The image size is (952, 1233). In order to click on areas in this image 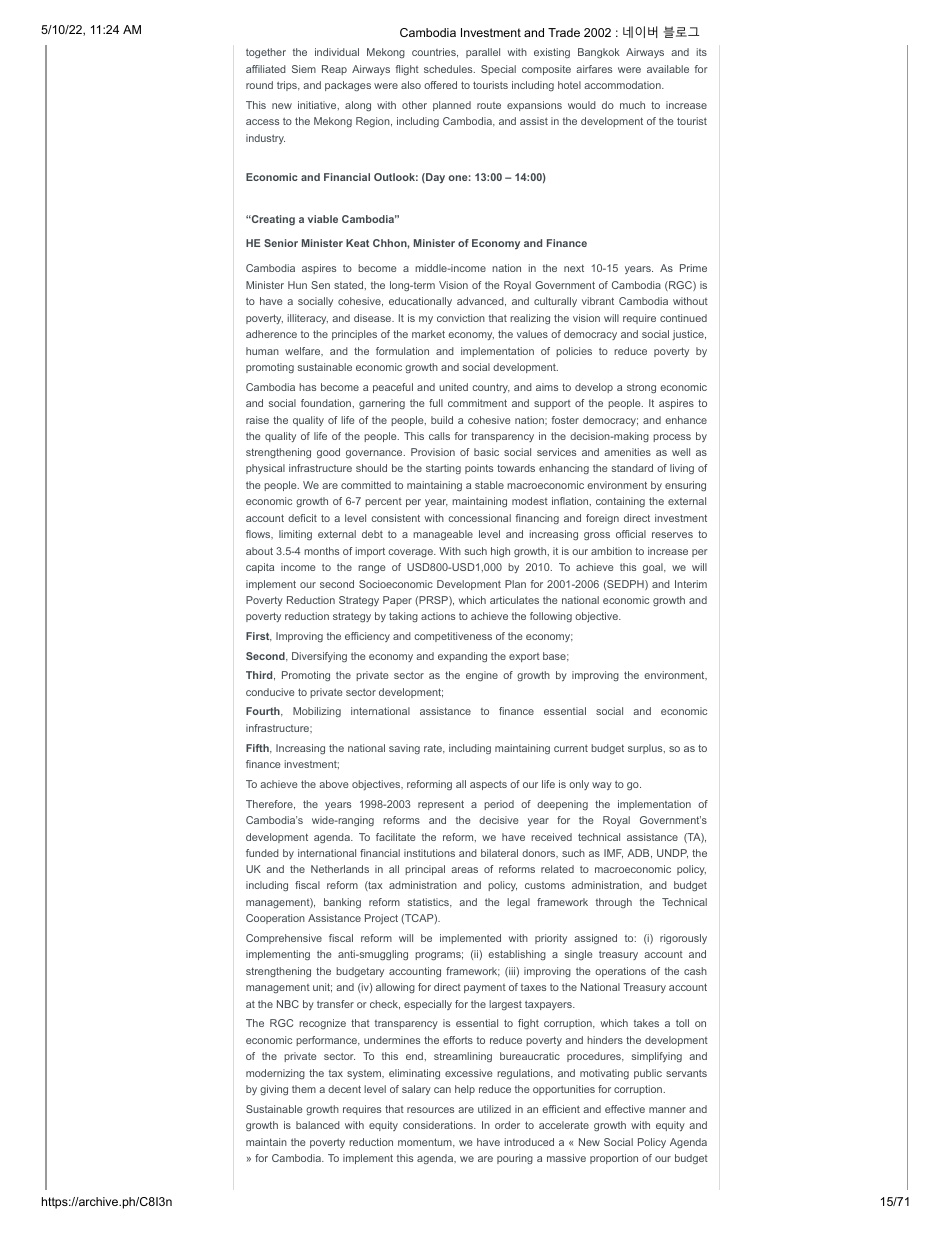, I will do `click(464, 870)`.
